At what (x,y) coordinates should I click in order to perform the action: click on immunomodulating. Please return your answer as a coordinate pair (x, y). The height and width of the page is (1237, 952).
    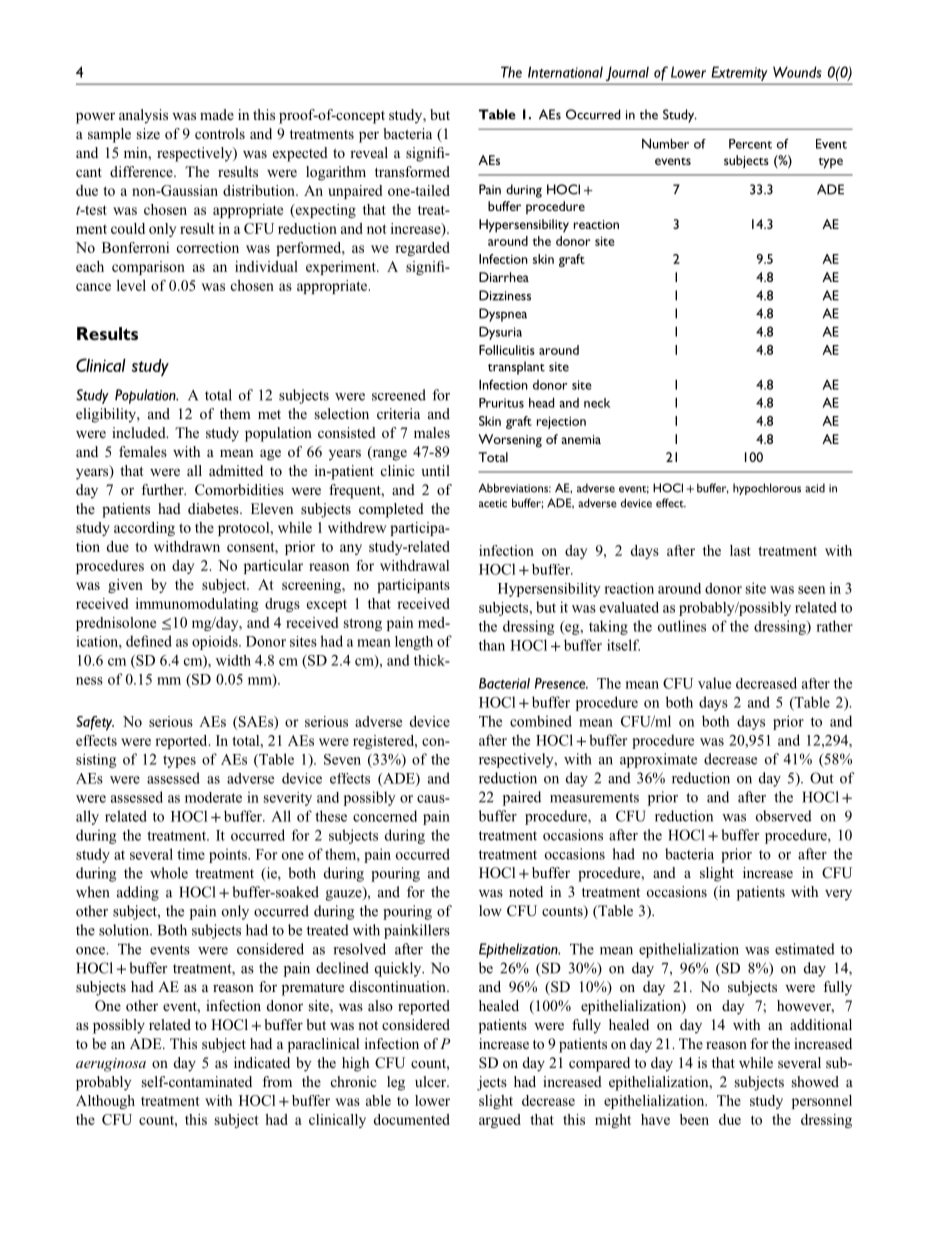
    Looking at the image, I should click on (197, 605).
